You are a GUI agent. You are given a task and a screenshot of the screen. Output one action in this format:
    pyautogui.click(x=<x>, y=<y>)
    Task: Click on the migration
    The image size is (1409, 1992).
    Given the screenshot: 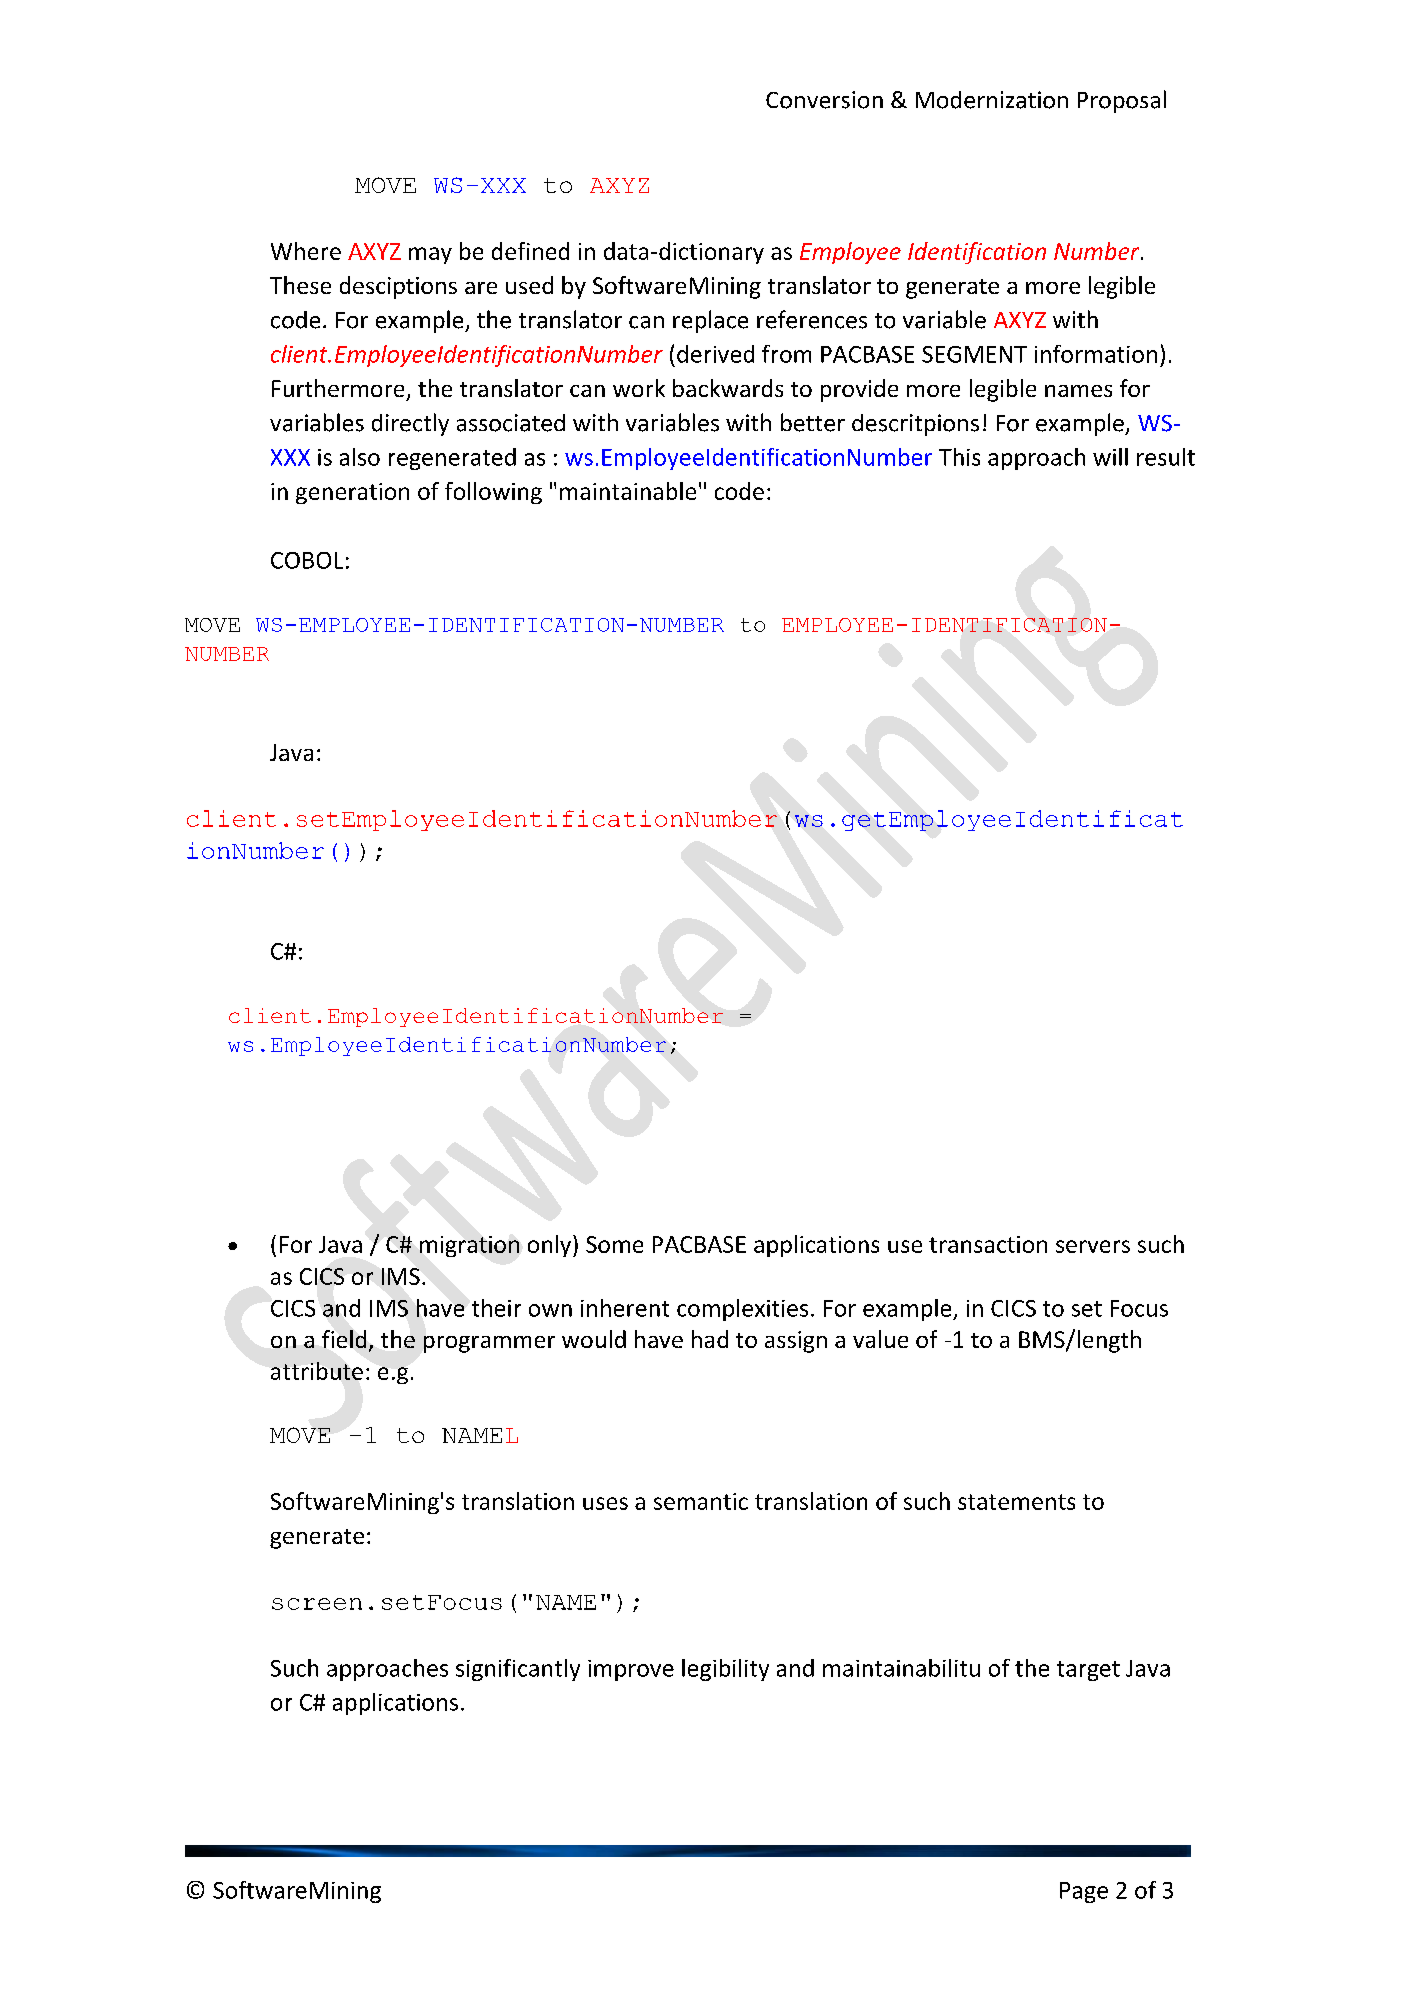 What is the action you would take?
    pyautogui.click(x=469, y=1246)
